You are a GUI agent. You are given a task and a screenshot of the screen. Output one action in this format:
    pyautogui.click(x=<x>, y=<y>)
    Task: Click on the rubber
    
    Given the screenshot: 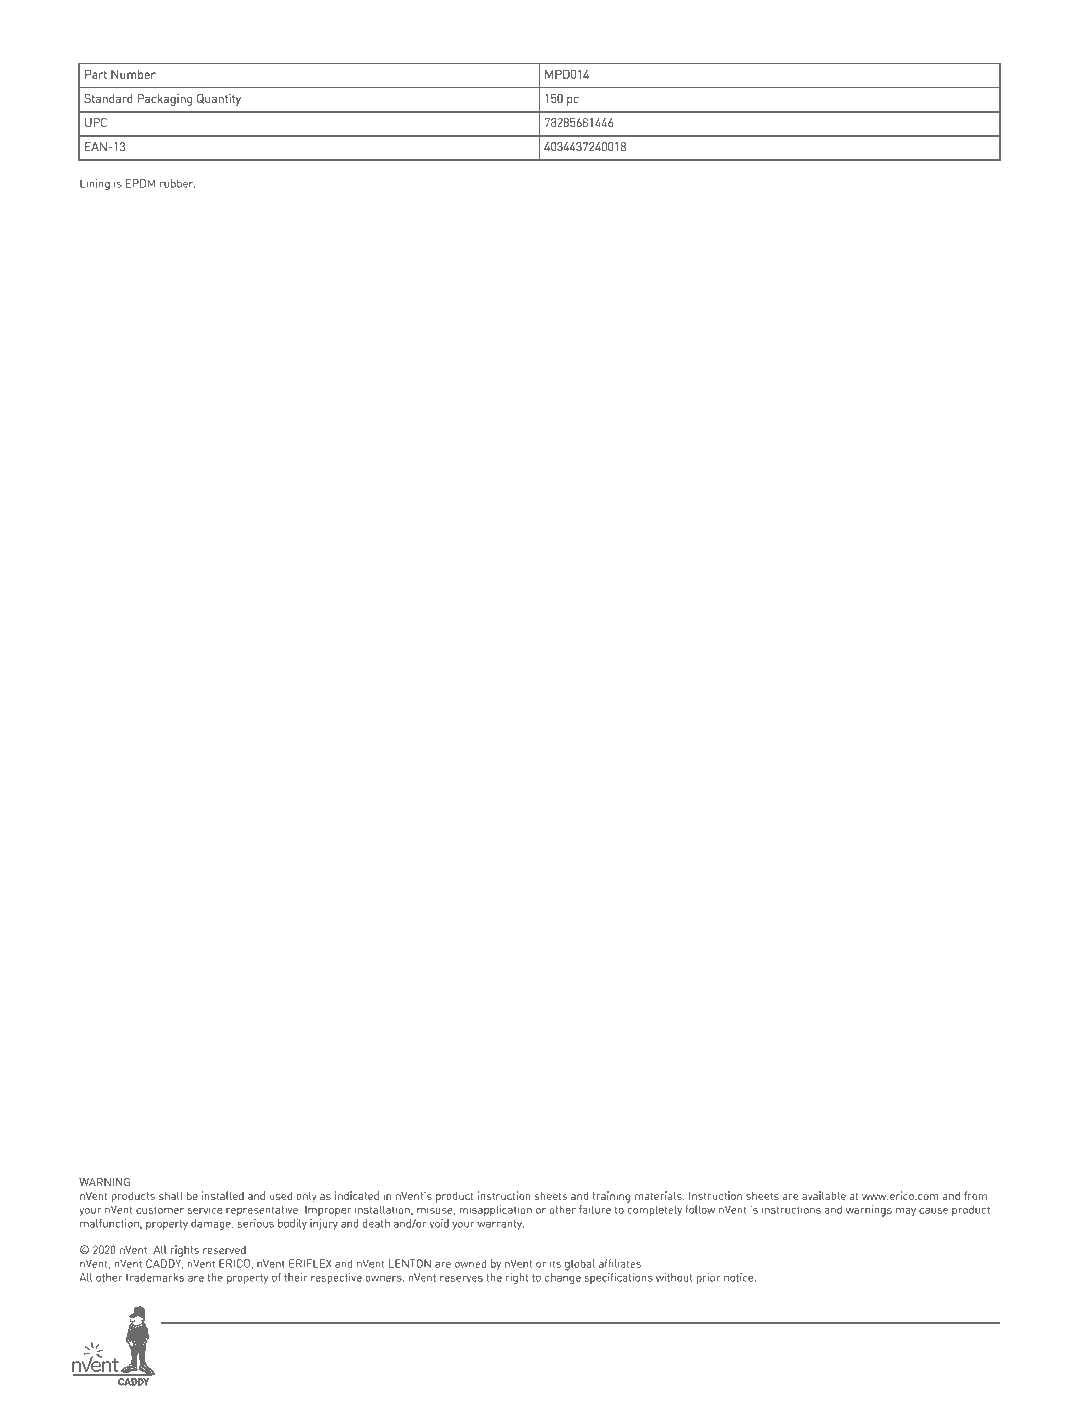 What is the action you would take?
    pyautogui.click(x=177, y=183)
